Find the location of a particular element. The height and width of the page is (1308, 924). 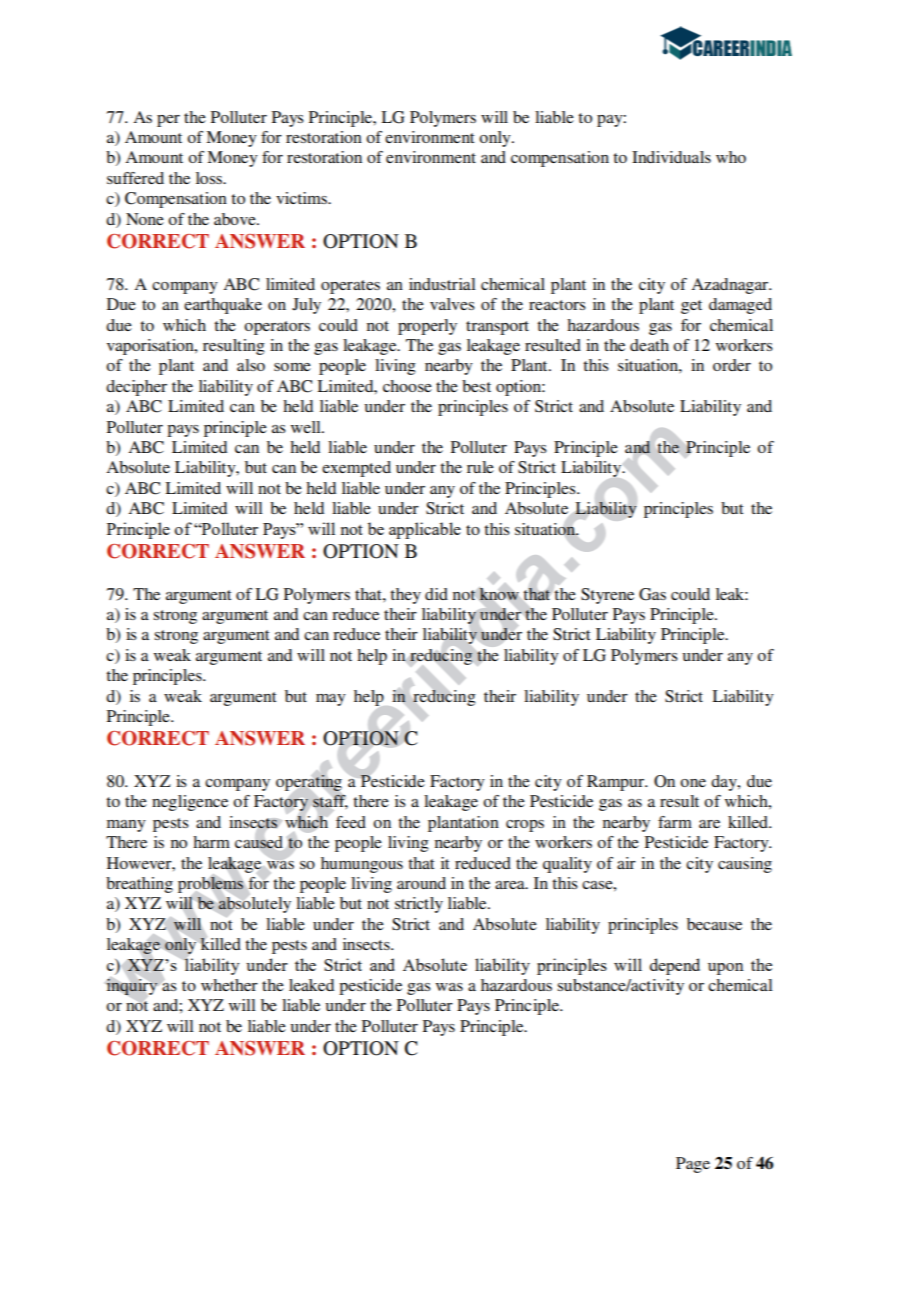

Page is located at coordinates (693, 1165).
